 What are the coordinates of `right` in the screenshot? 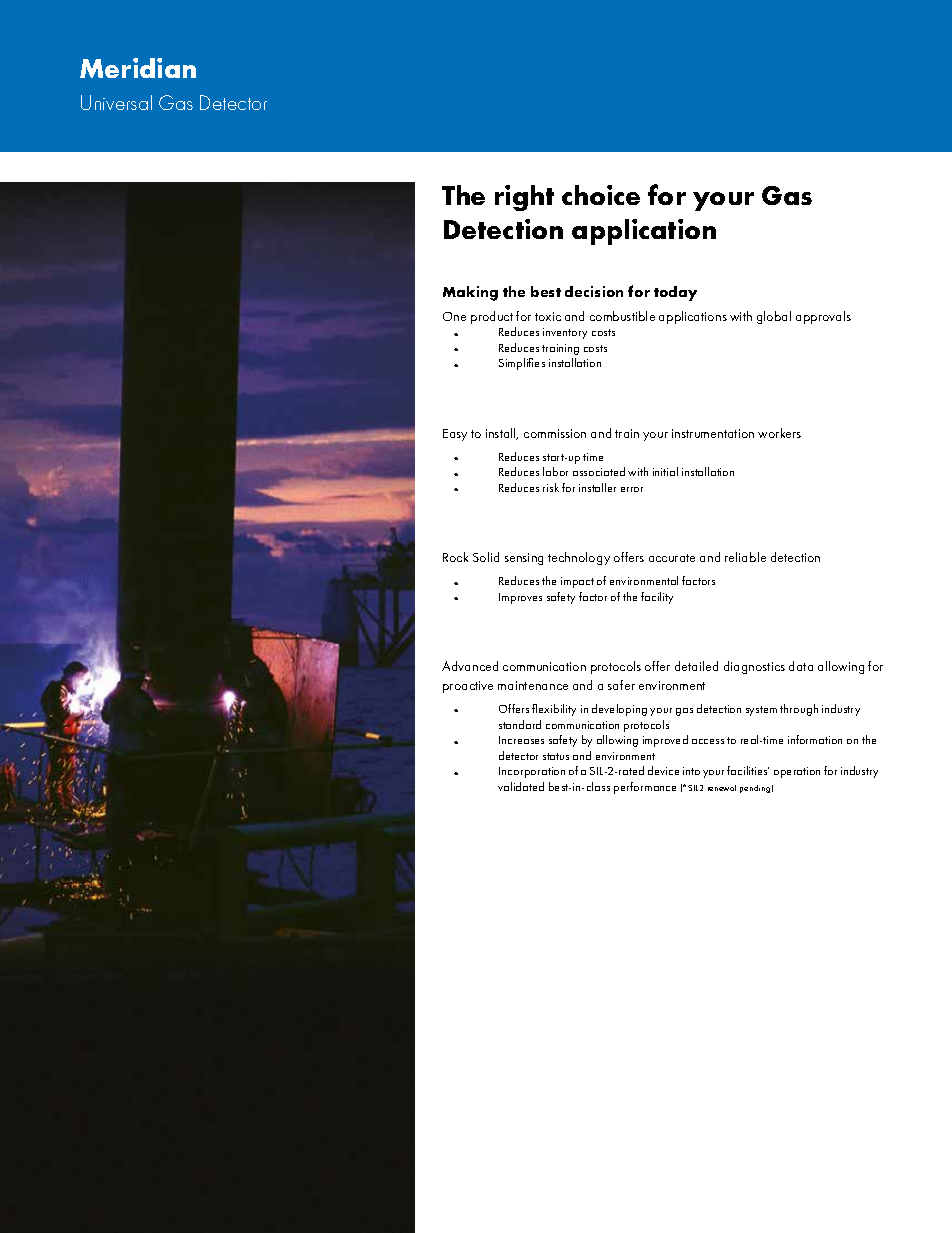 It's located at (524, 198).
